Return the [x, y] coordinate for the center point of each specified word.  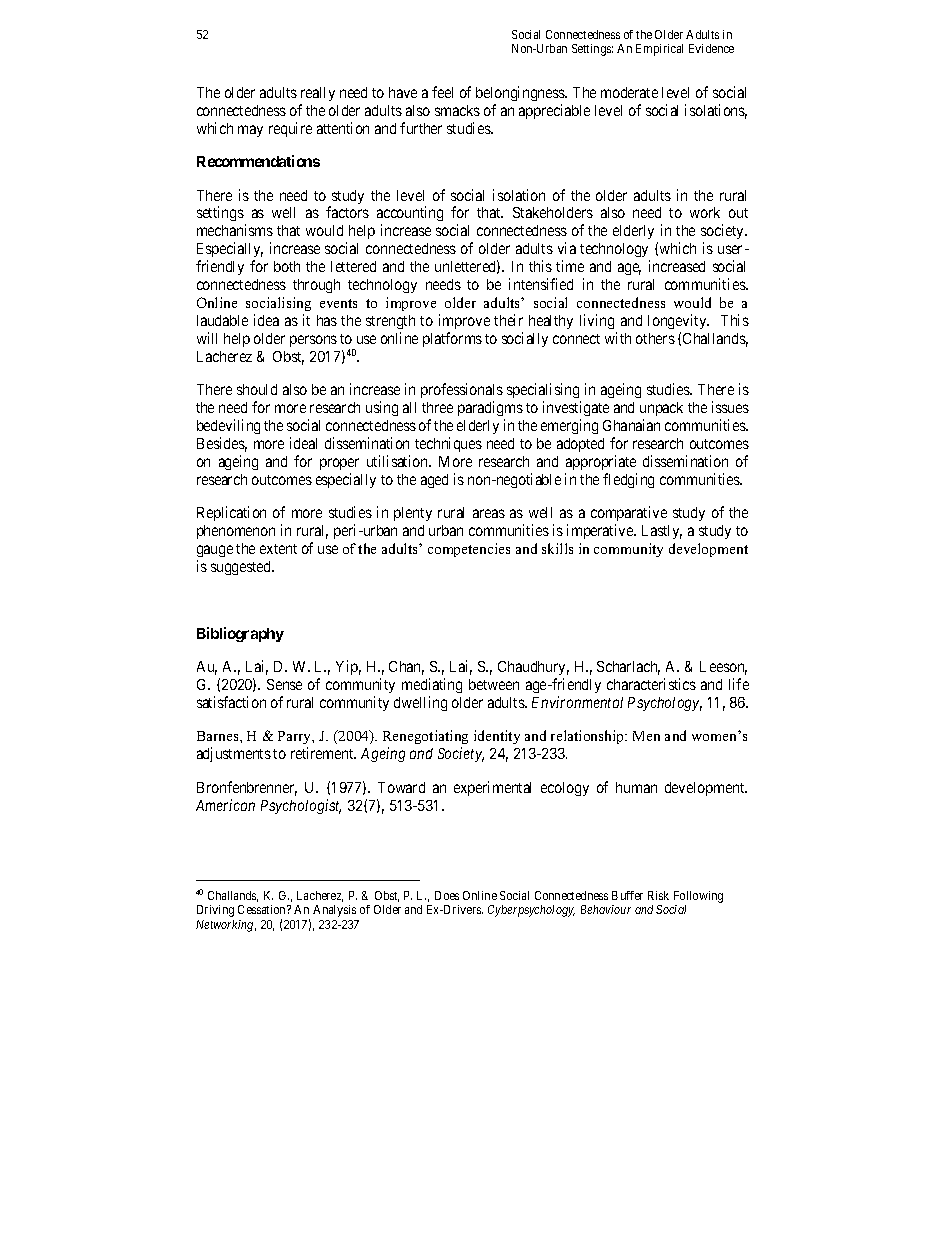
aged [434, 481]
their [508, 320]
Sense [284, 684]
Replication [231, 513]
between [494, 684]
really [318, 94]
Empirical [659, 50]
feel [442, 92]
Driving [215, 911]
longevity [678, 321]
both [287, 266]
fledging [628, 480]
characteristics [651, 684]
